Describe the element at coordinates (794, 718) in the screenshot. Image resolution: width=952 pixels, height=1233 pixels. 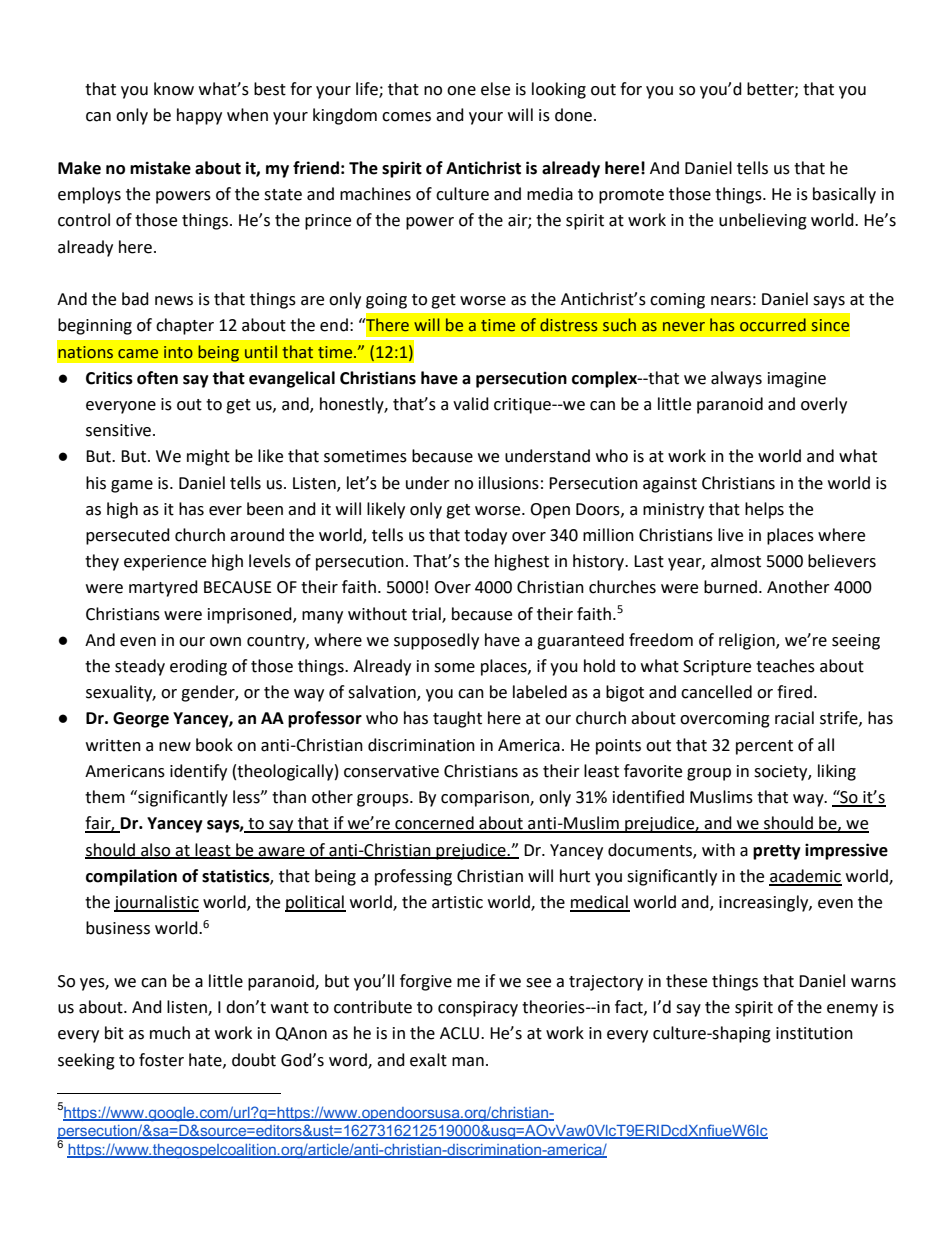
I see `racial` at that location.
